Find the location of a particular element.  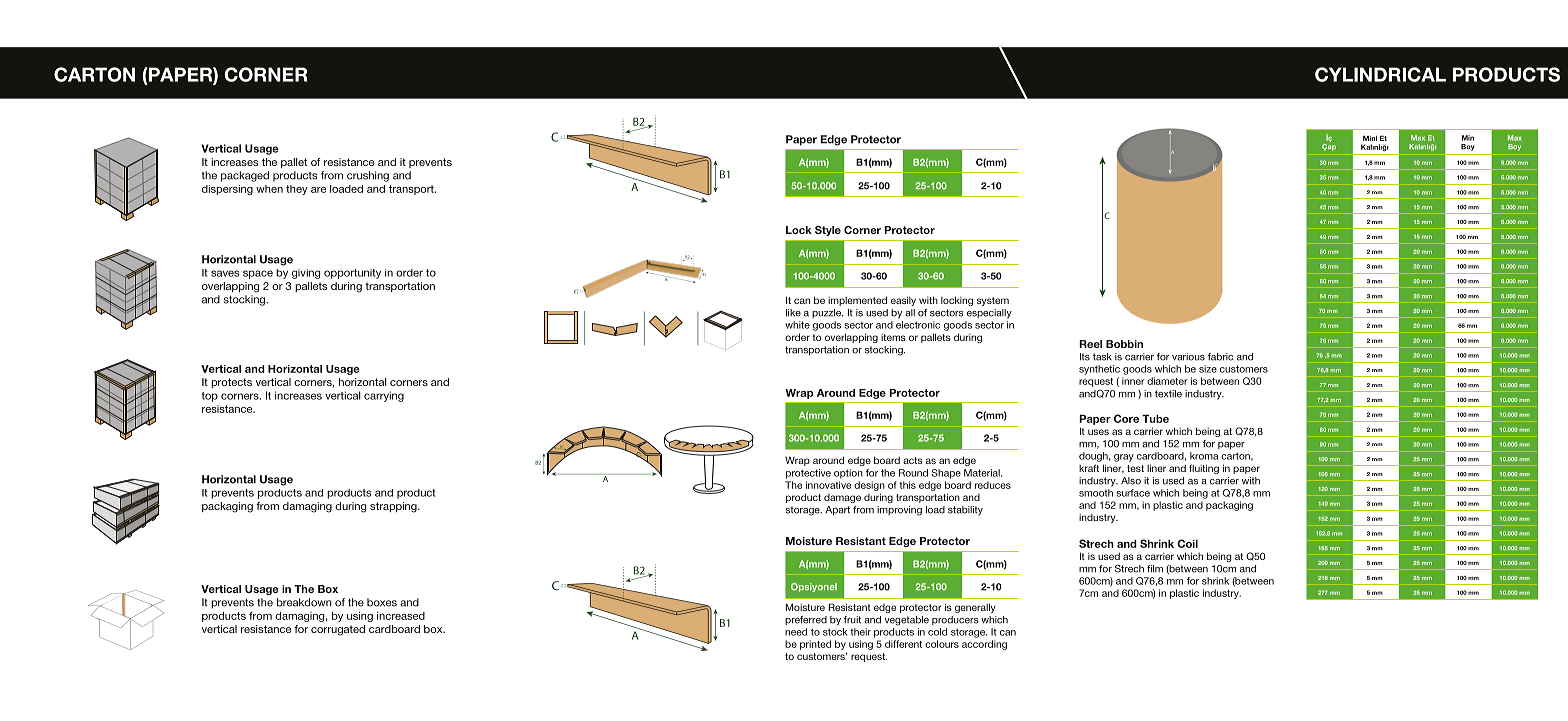

corrugated is located at coordinates (338, 630).
